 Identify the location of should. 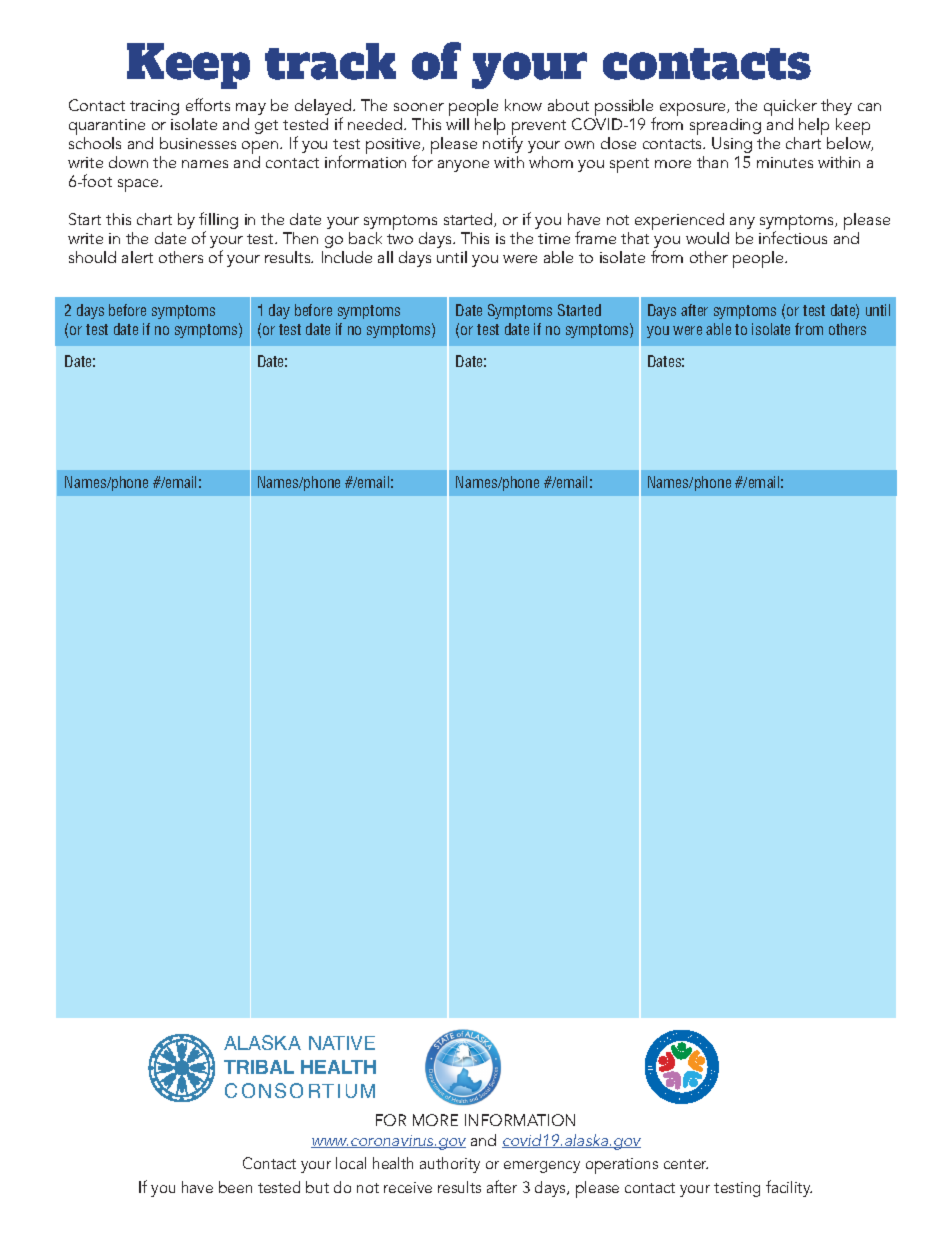
(92, 257).
